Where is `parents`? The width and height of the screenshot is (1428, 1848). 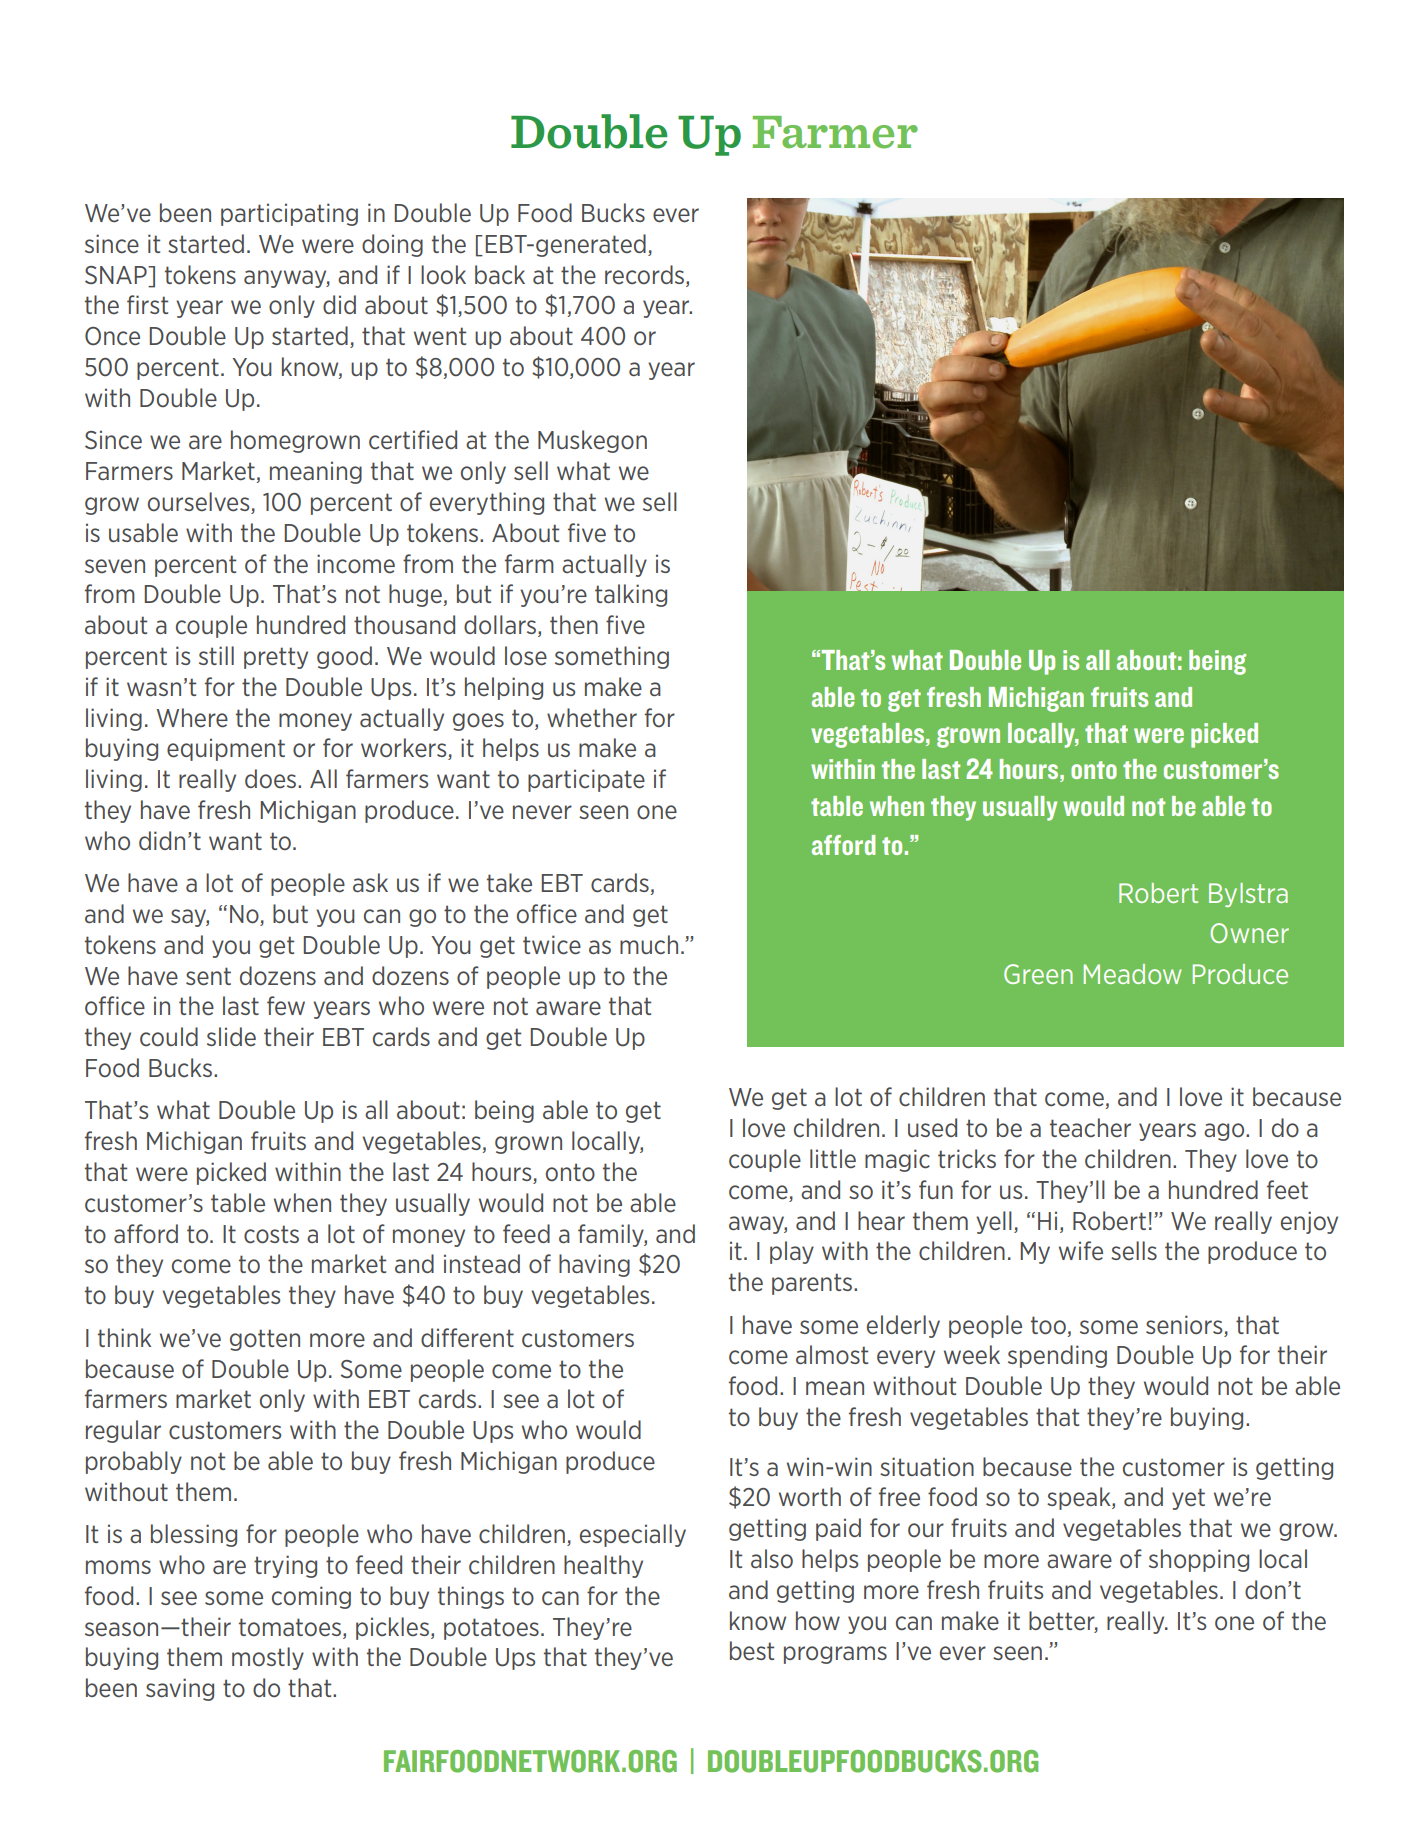
parents is located at coordinates (813, 1284).
